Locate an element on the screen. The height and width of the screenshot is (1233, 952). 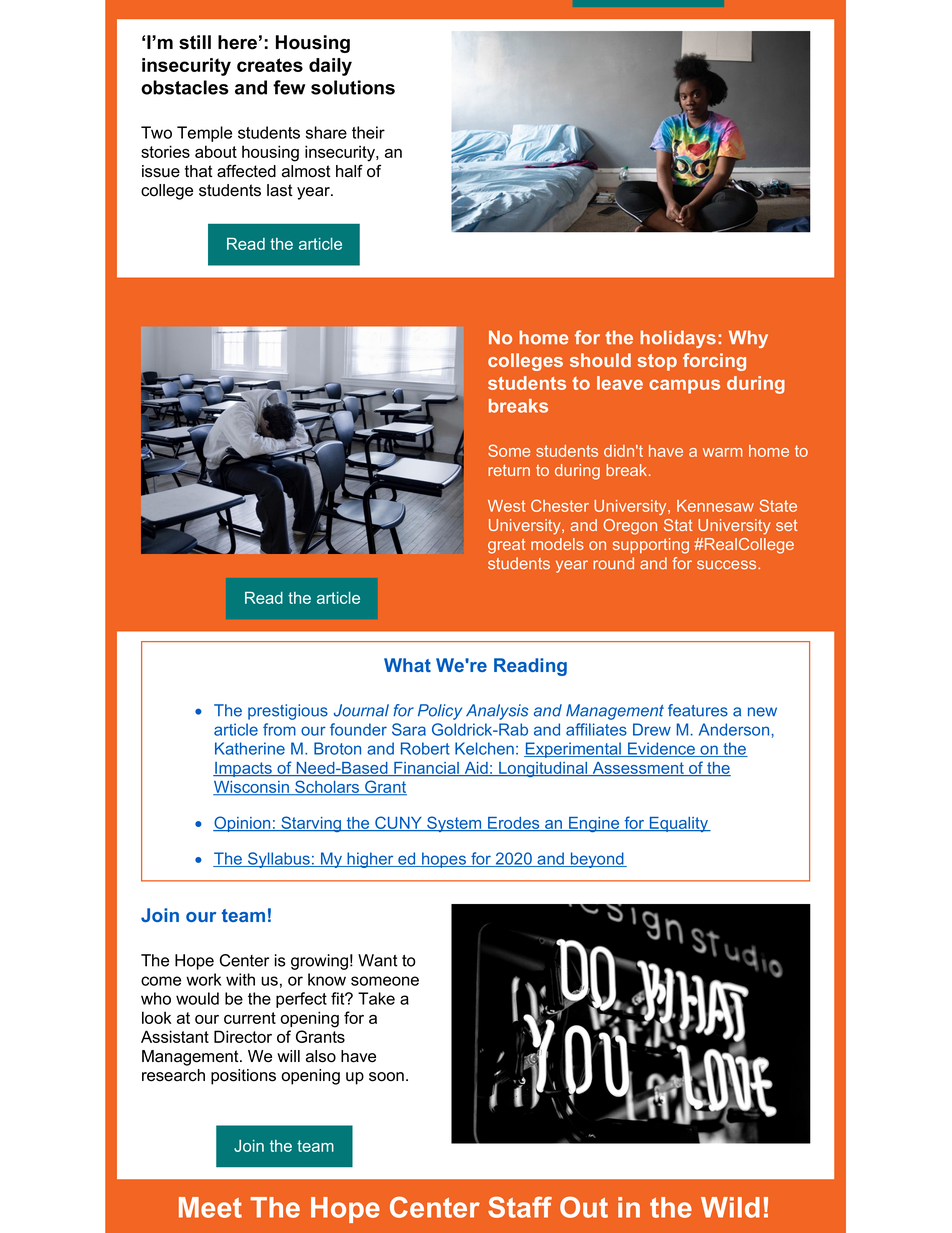
Meet is located at coordinates (210, 1207).
